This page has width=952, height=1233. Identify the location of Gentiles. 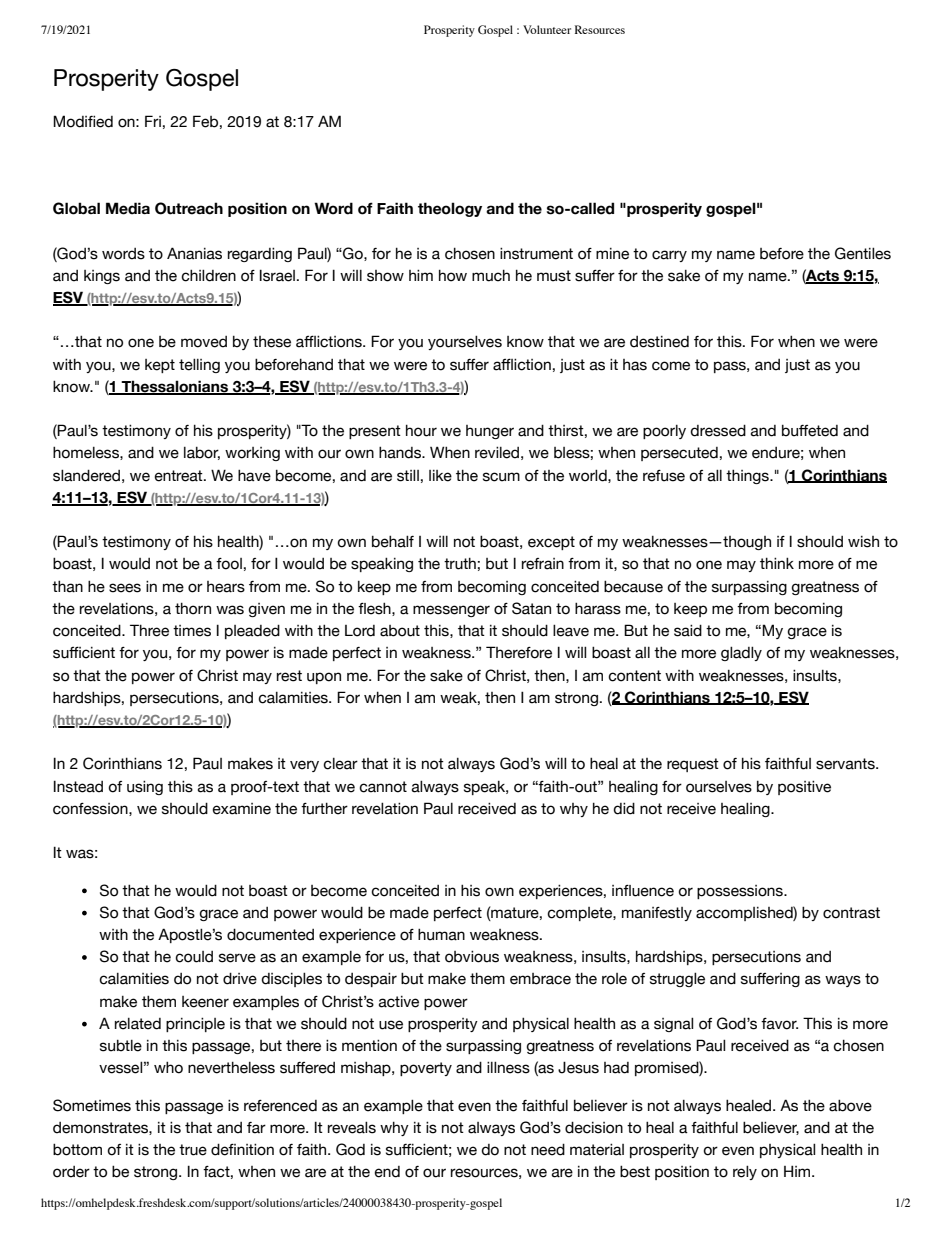
(863, 253).
